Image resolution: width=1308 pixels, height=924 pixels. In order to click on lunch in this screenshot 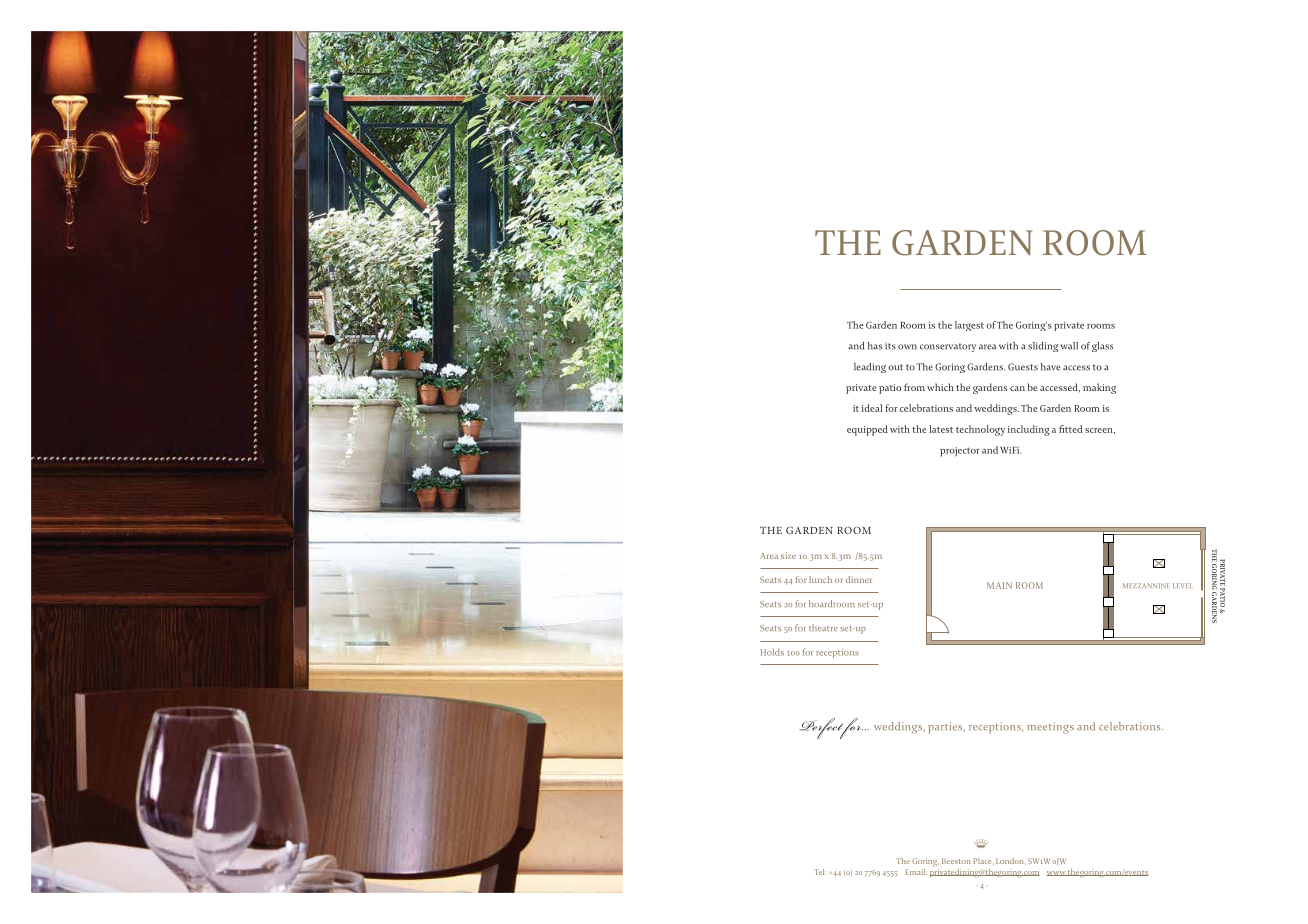, I will do `click(820, 579)`.
